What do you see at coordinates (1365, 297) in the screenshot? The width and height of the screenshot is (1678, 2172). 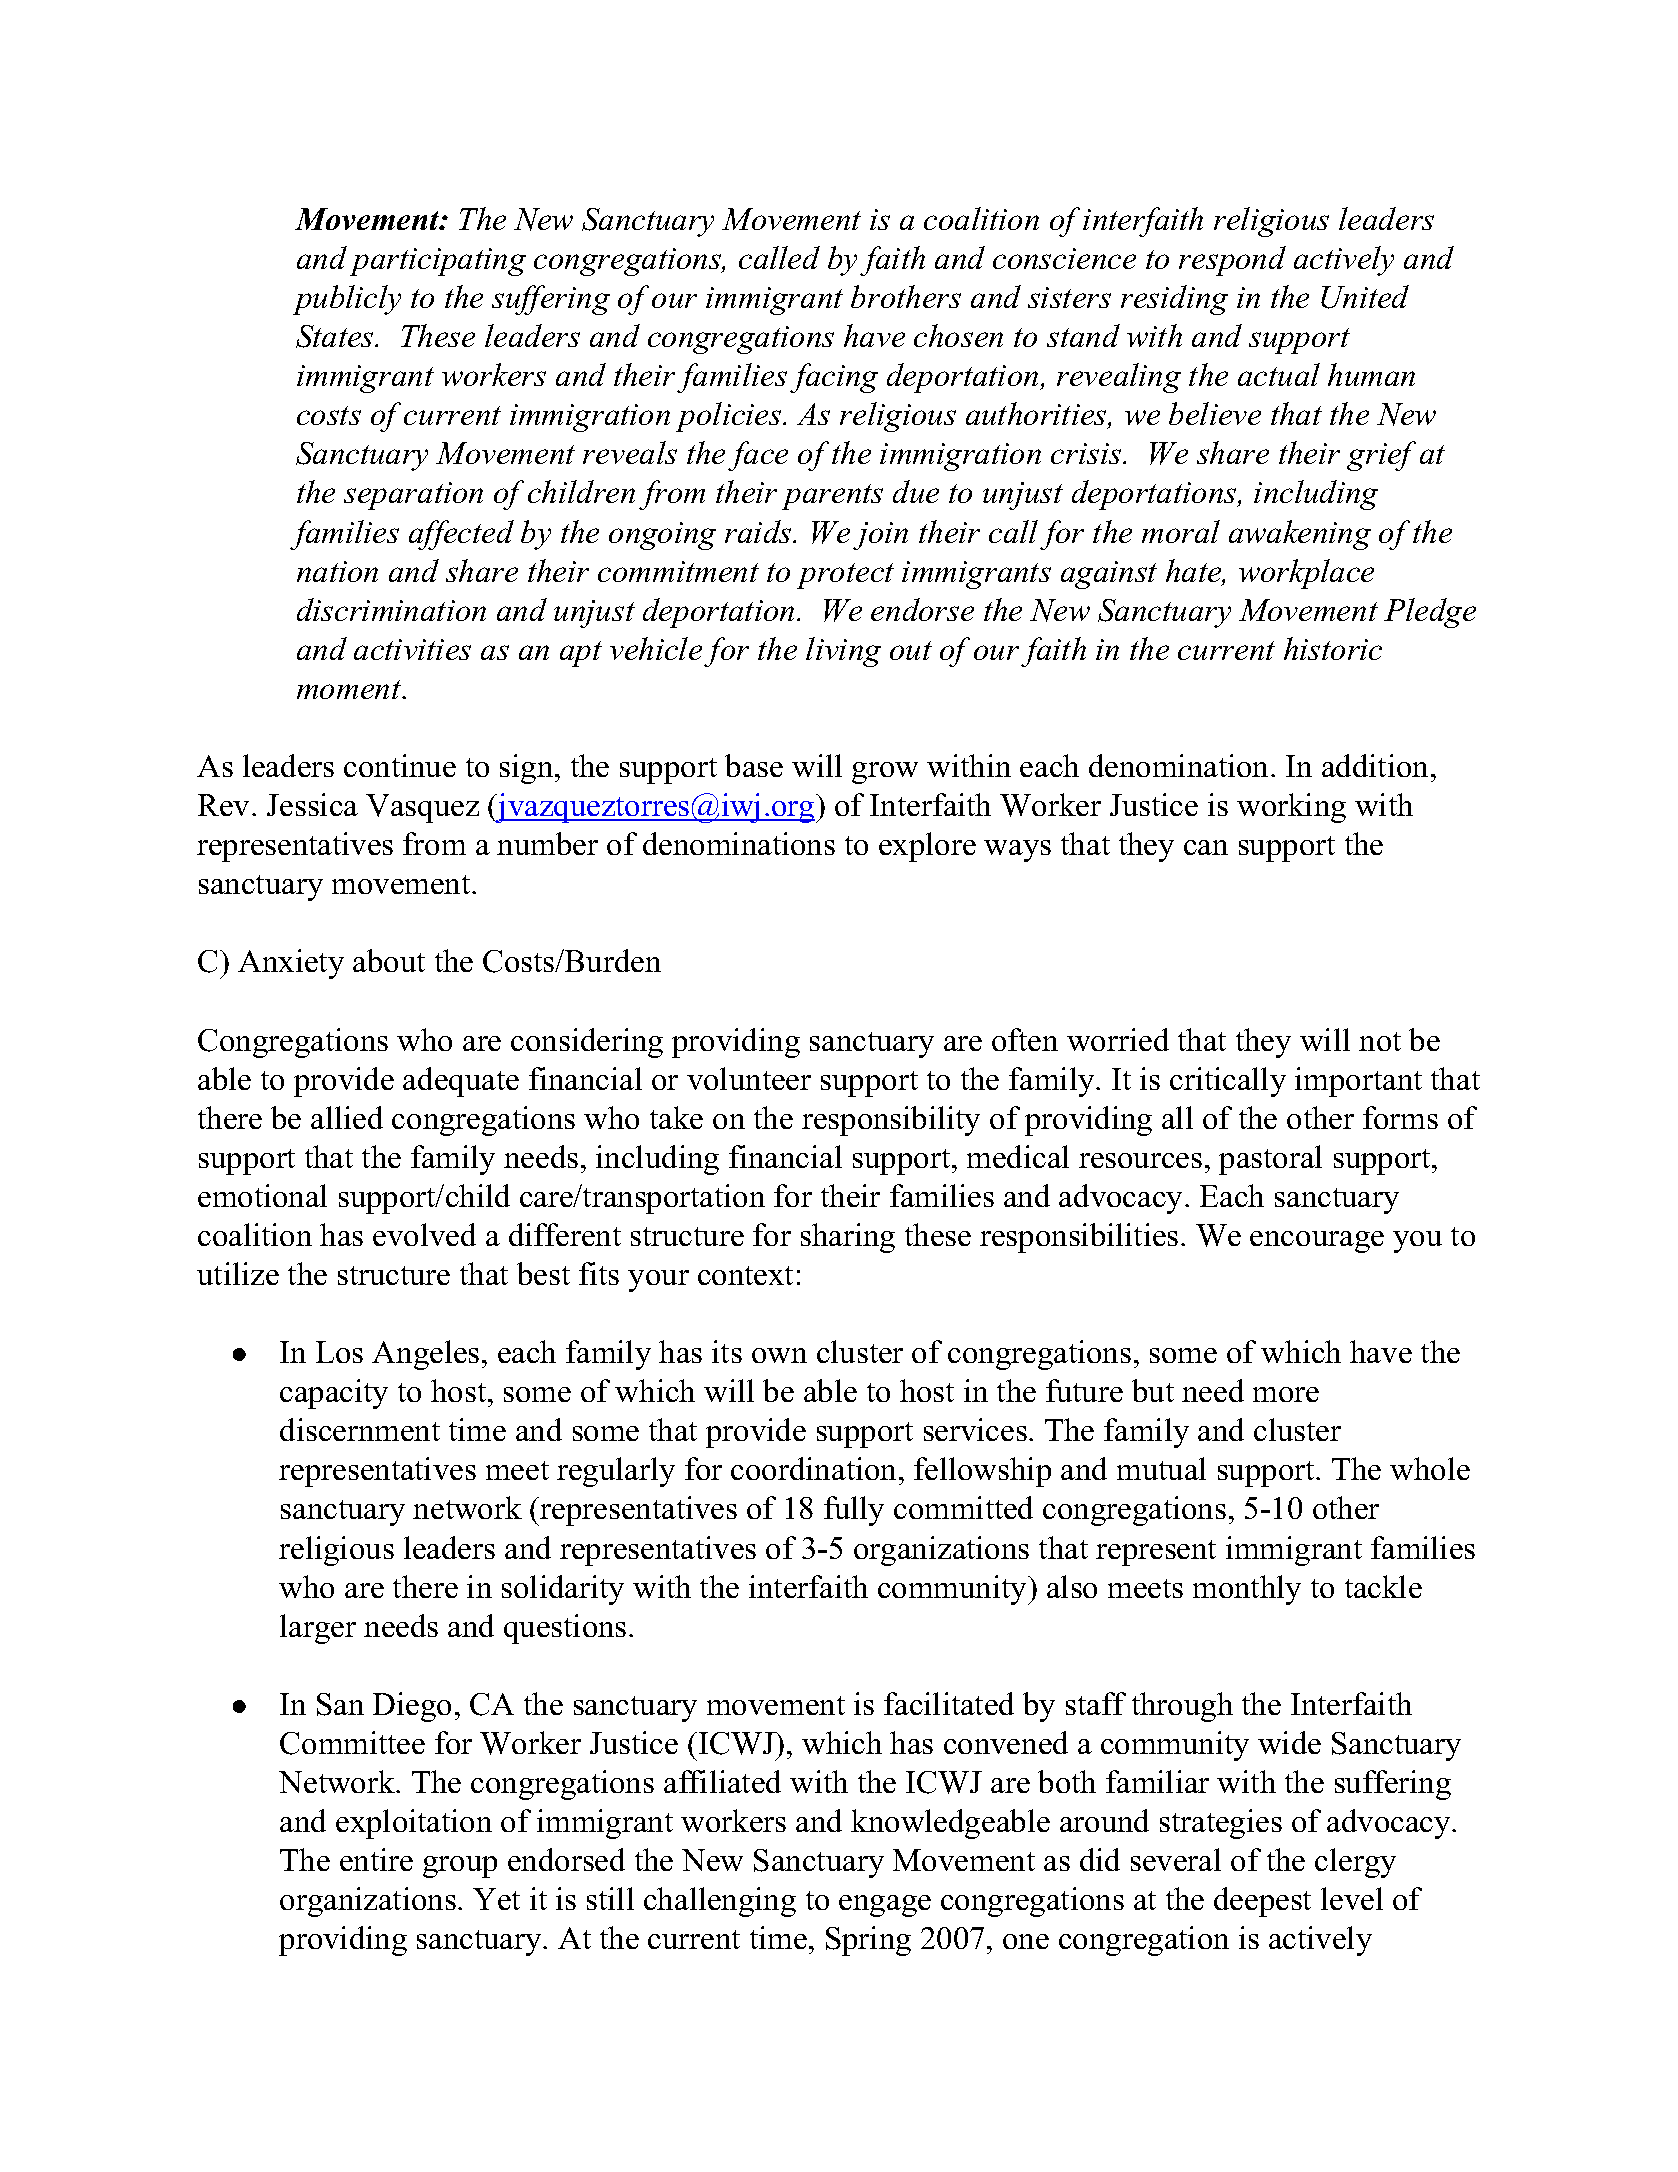 I see `United` at bounding box center [1365, 297].
